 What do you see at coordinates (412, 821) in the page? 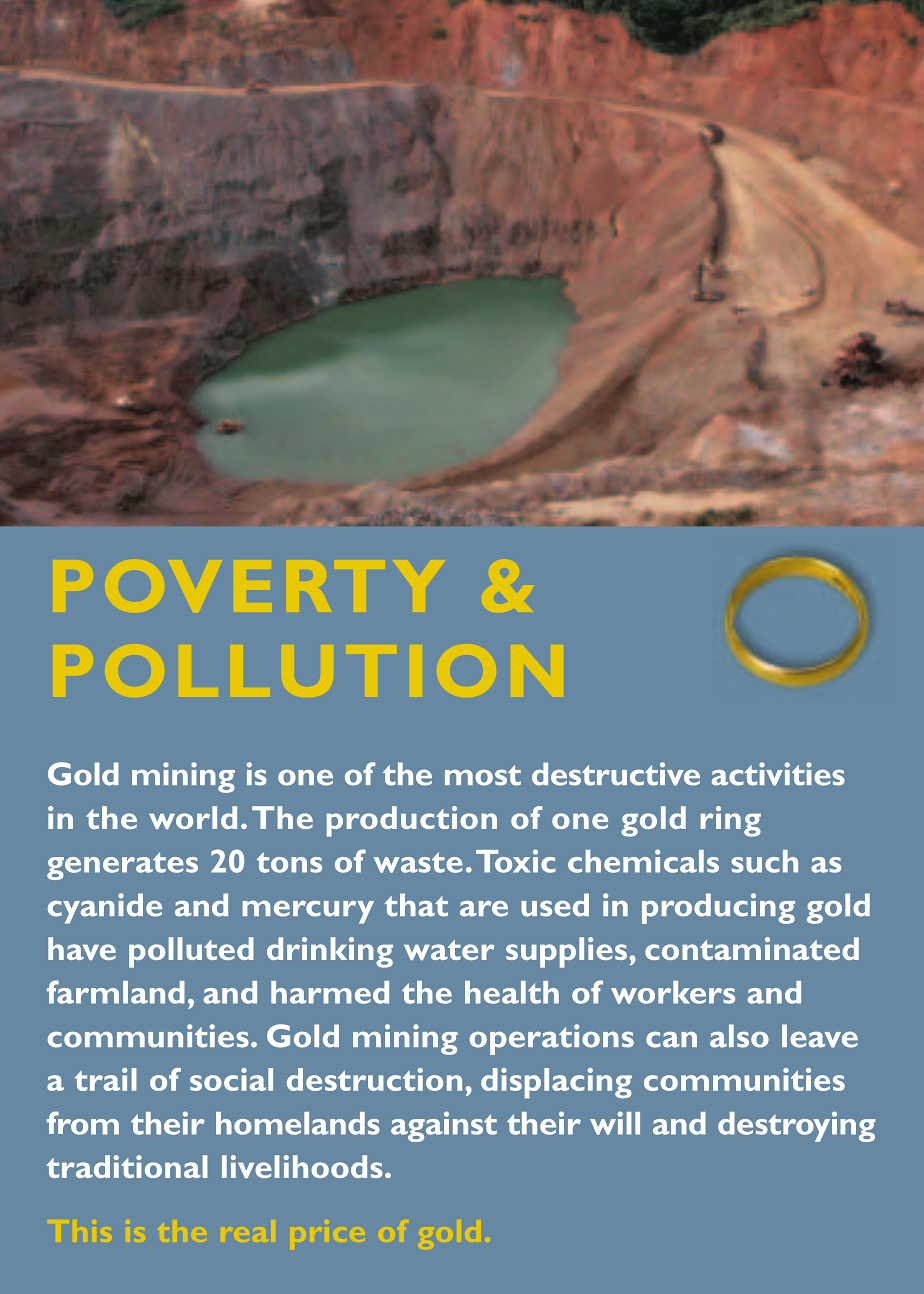
I see `production` at bounding box center [412, 821].
